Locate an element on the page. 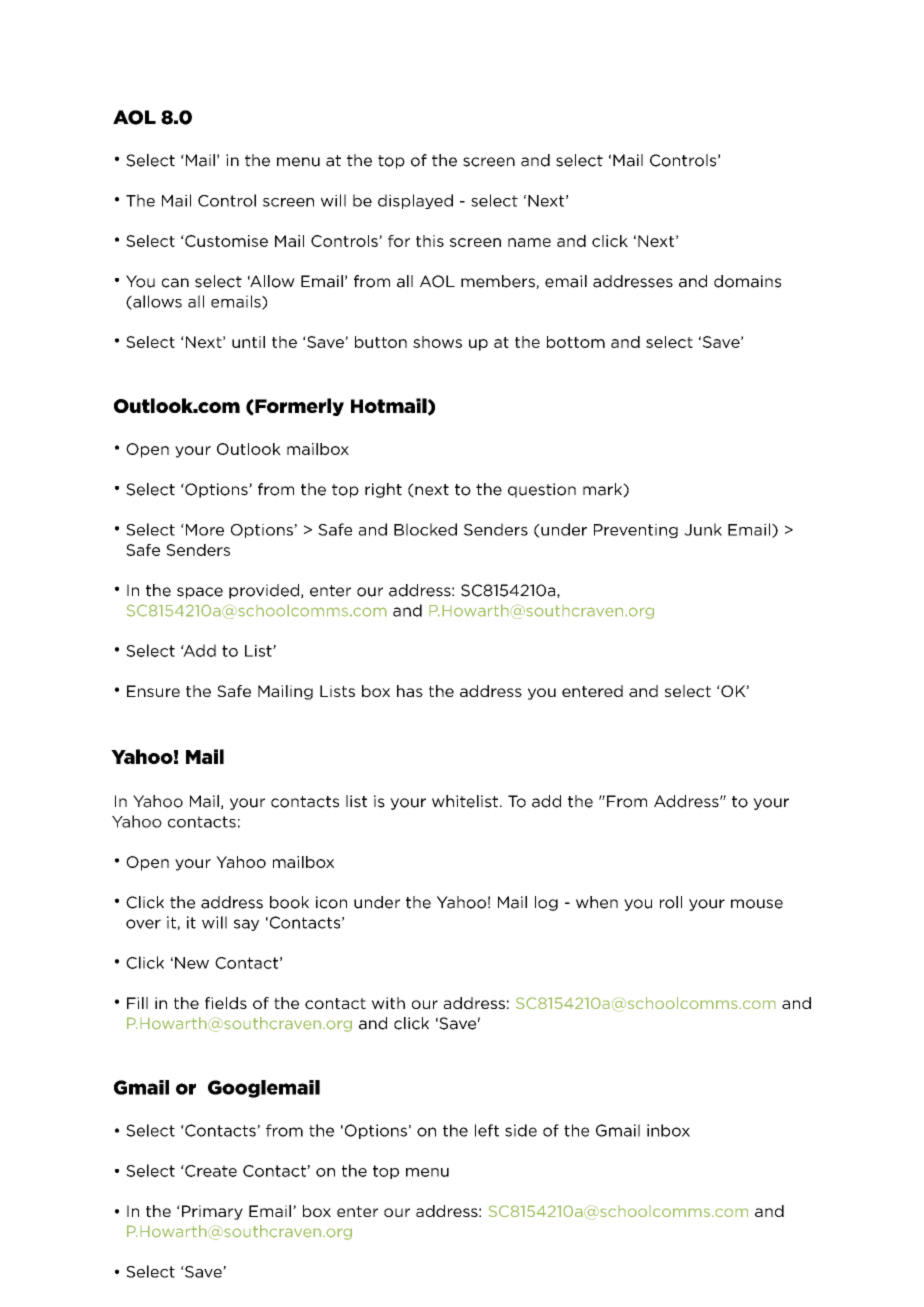  domains is located at coordinates (747, 281).
